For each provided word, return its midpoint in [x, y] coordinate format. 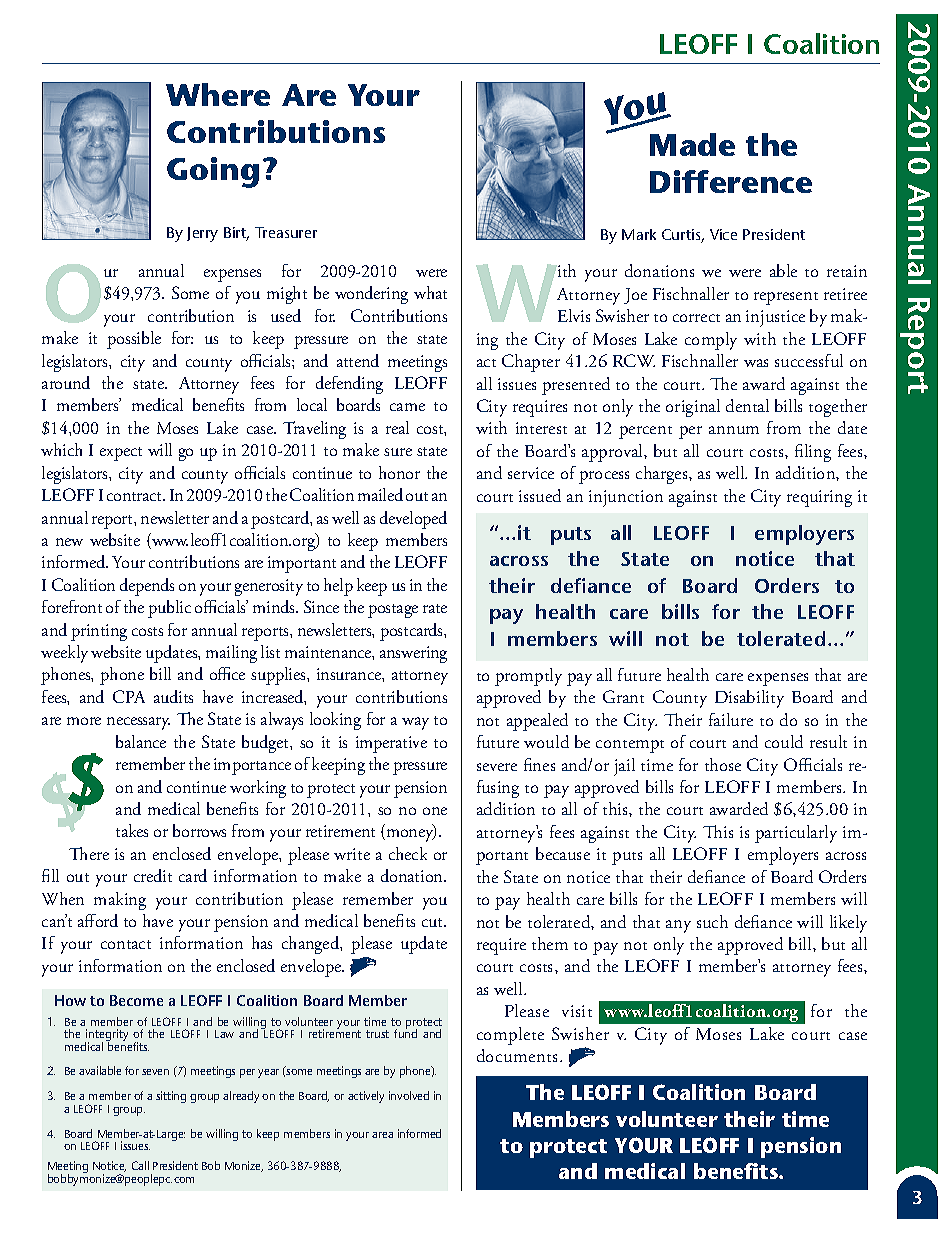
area [382, 1135]
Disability [749, 699]
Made [692, 144]
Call [140, 1165]
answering [413, 654]
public [169, 609]
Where [218, 94]
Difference [731, 181]
